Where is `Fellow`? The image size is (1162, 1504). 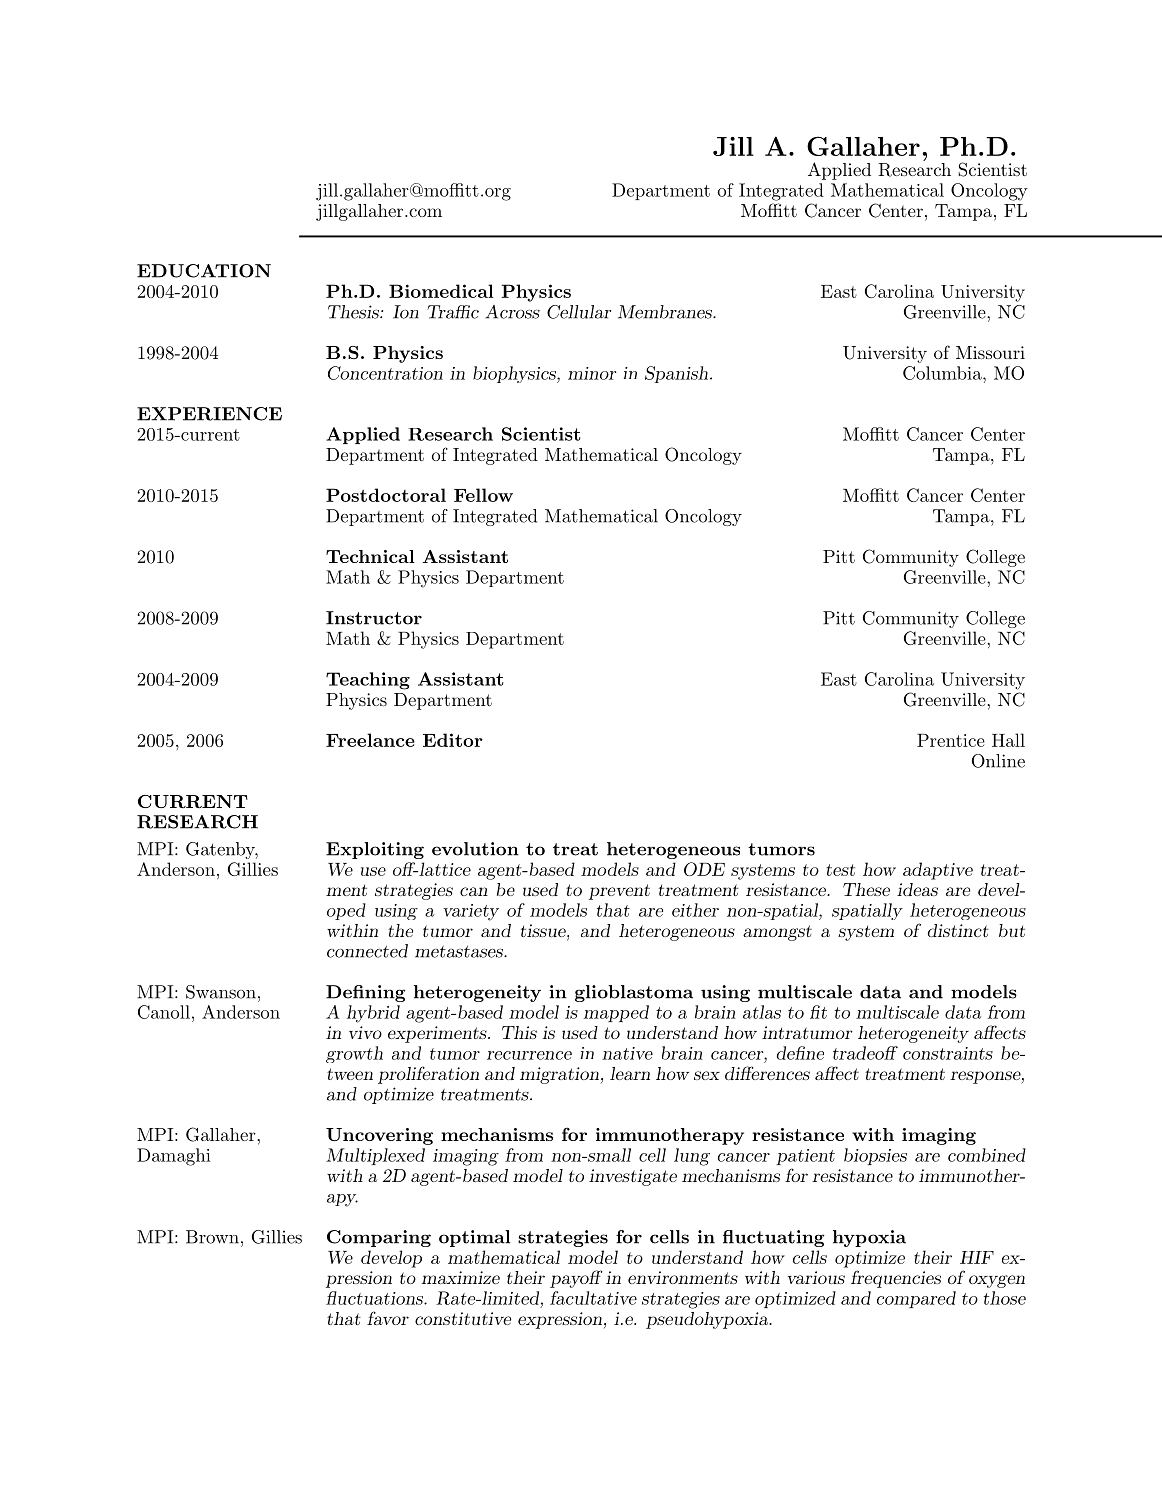
Fellow is located at coordinates (483, 495).
